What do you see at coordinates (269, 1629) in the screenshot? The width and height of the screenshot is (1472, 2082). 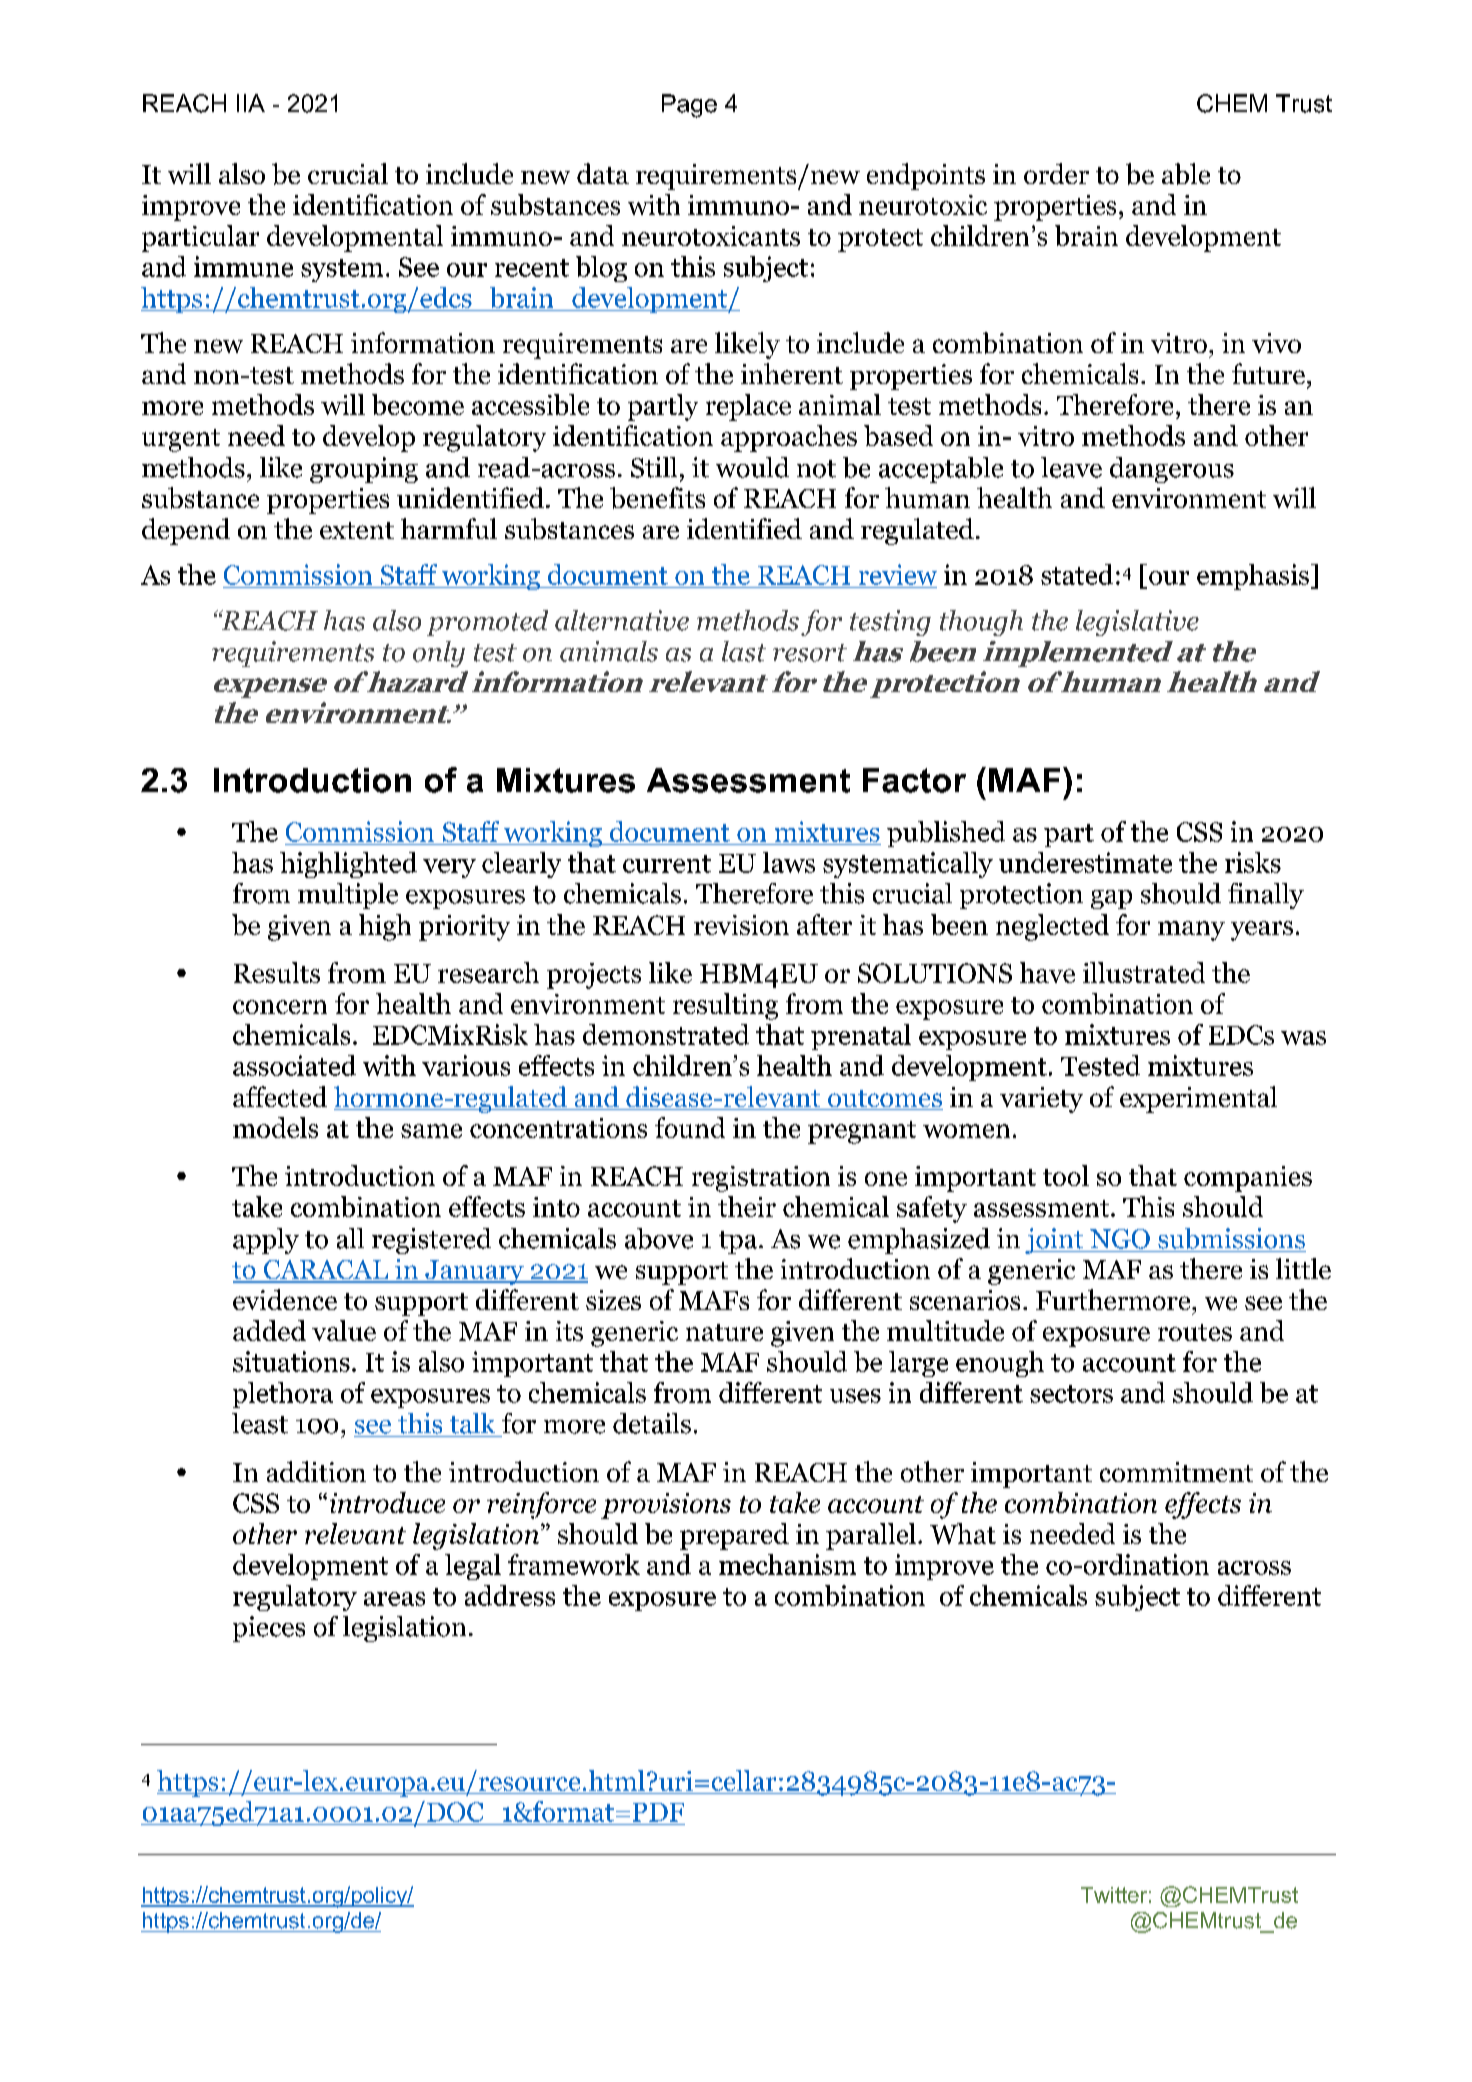 I see `pieces` at bounding box center [269, 1629].
